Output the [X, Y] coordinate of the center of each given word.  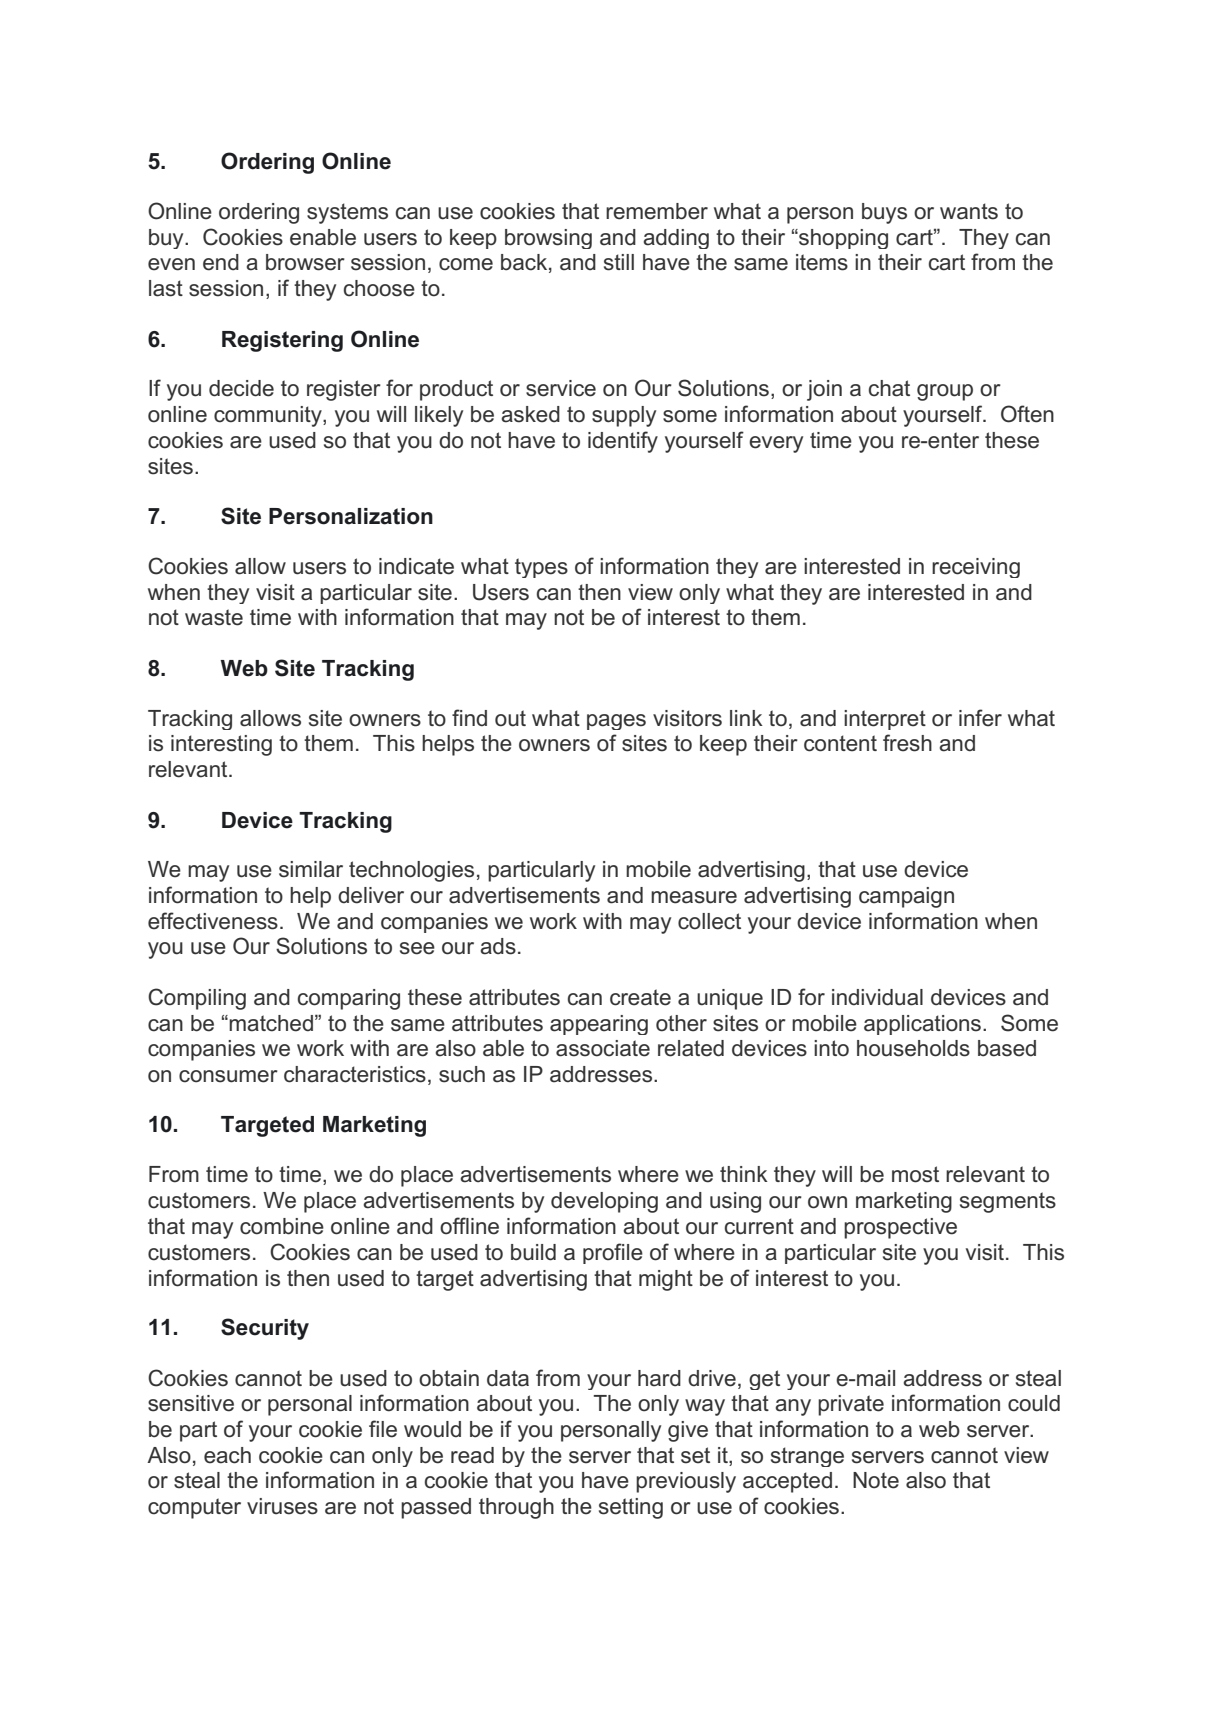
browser [305, 262]
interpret [885, 720]
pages [616, 722]
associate [603, 1048]
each [227, 1455]
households [913, 1048]
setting [631, 1508]
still [619, 262]
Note [876, 1480]
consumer [228, 1076]
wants [969, 211]
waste [214, 617]
